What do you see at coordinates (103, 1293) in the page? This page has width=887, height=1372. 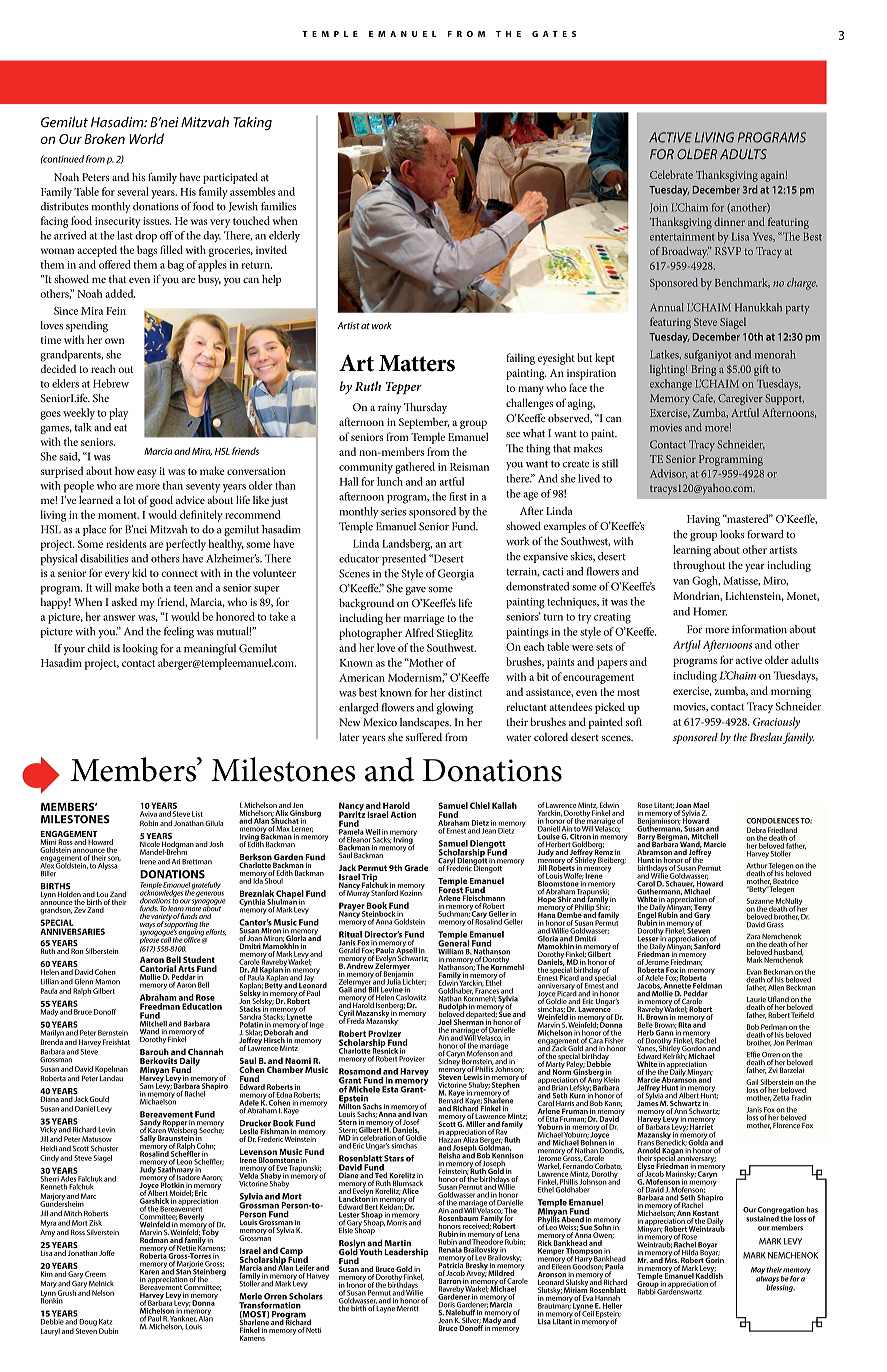 I see `Nelson` at bounding box center [103, 1293].
